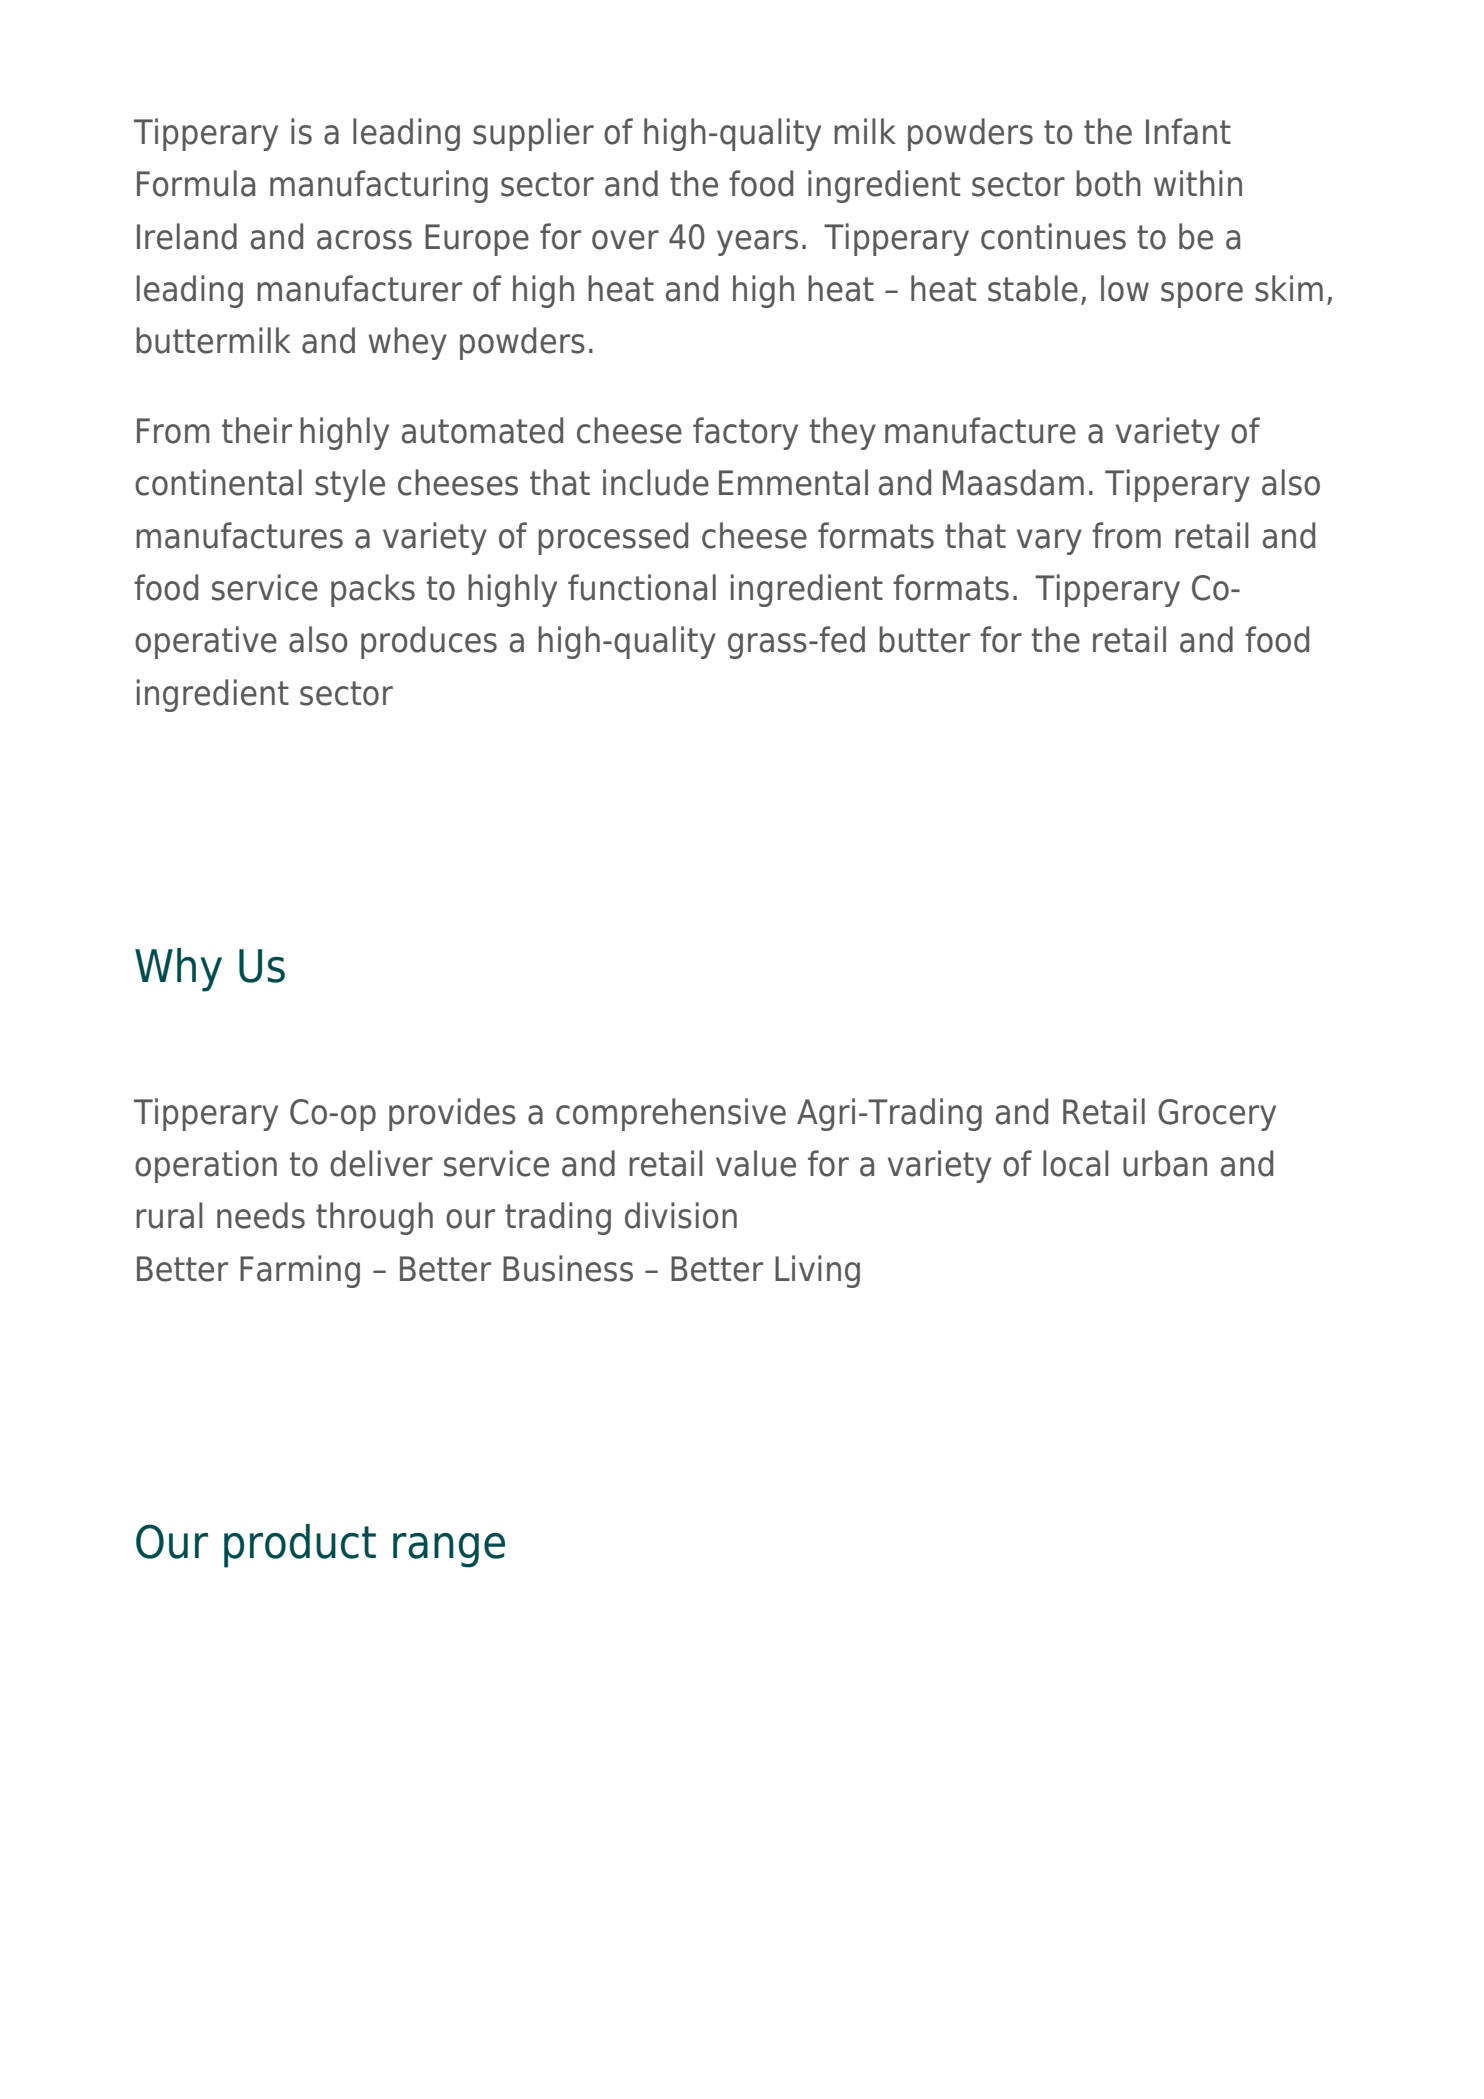 The height and width of the document is (2099, 1484). I want to click on Why, so click(178, 970).
